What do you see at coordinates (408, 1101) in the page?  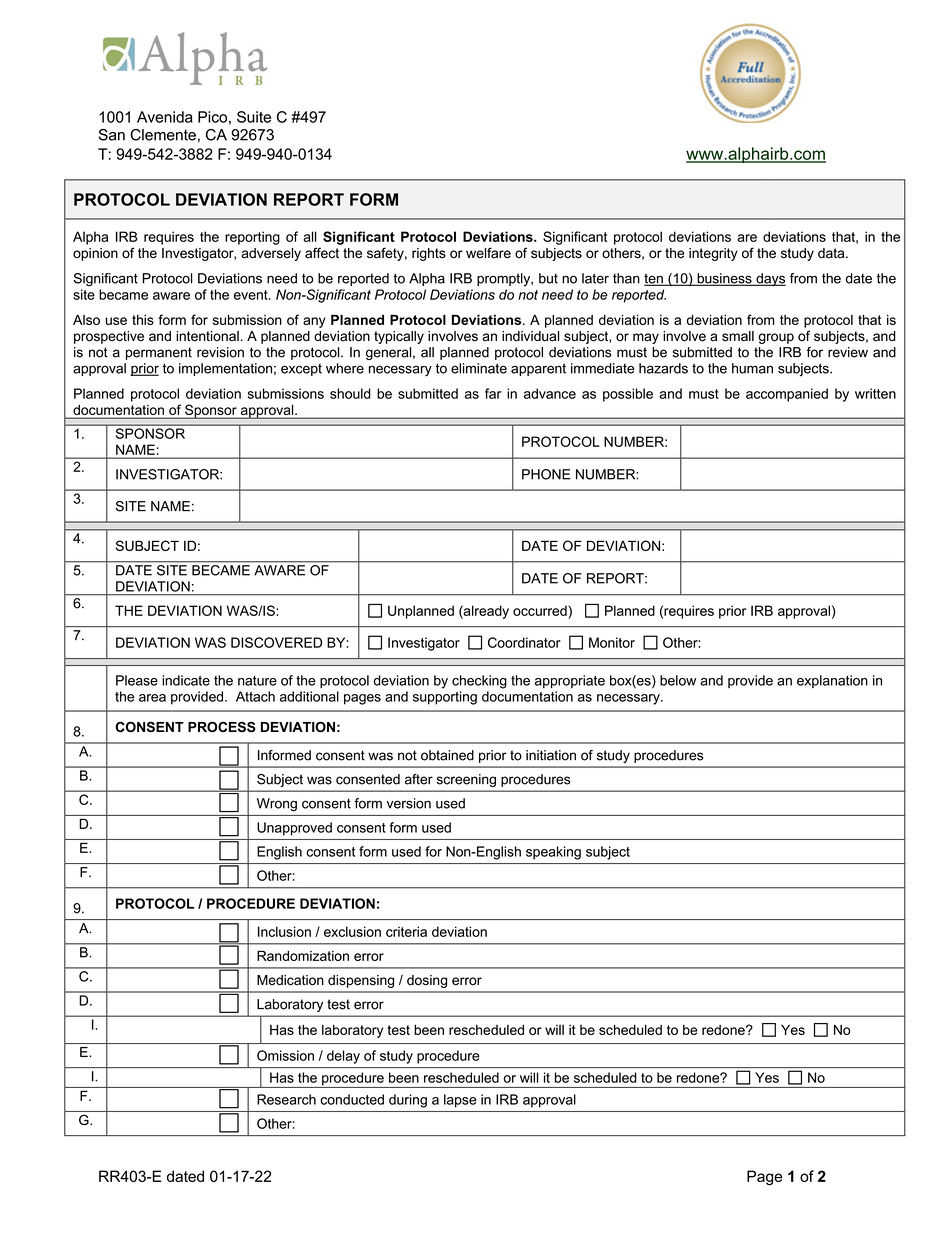 I see `during` at bounding box center [408, 1101].
